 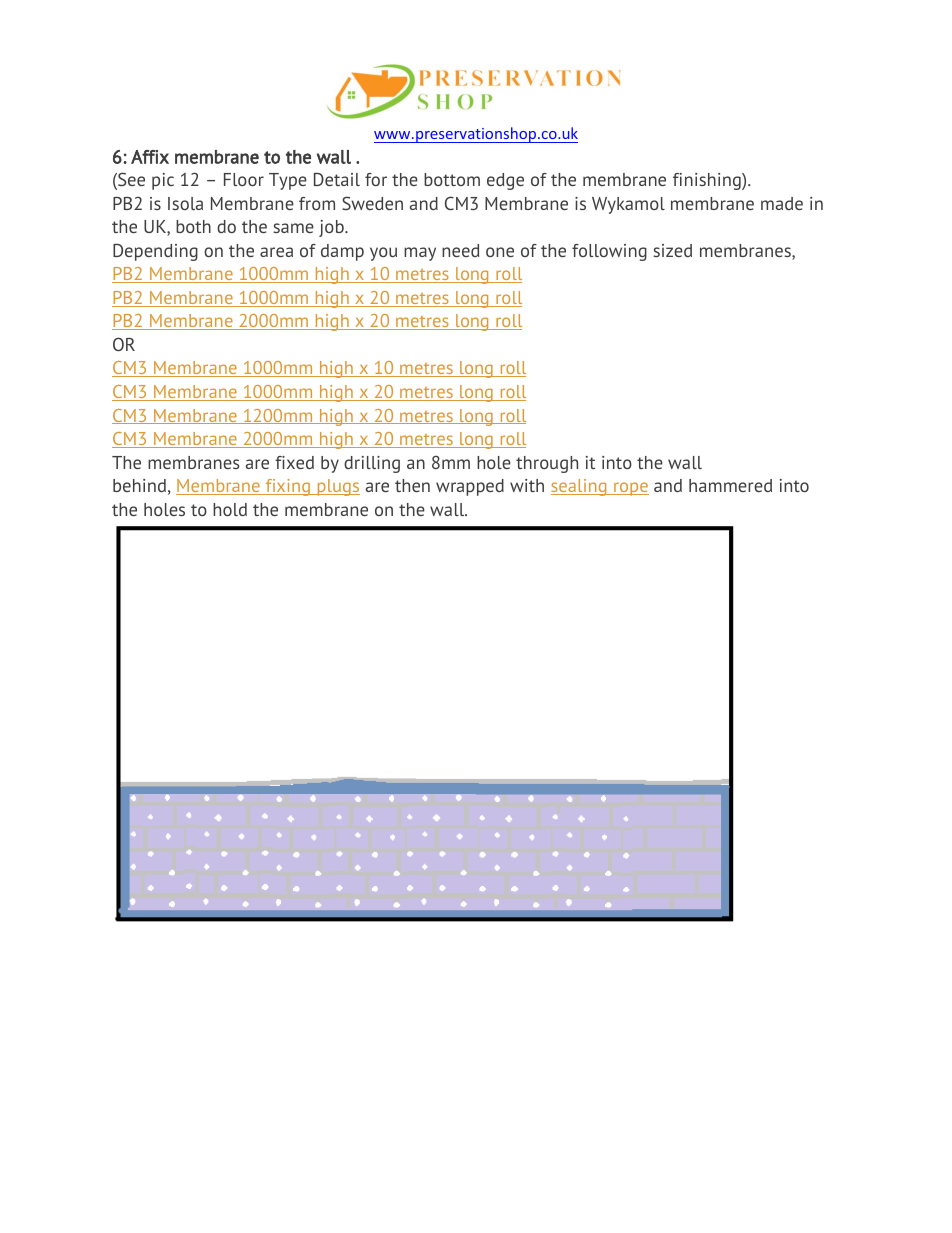 I want to click on Depending, so click(x=155, y=252).
